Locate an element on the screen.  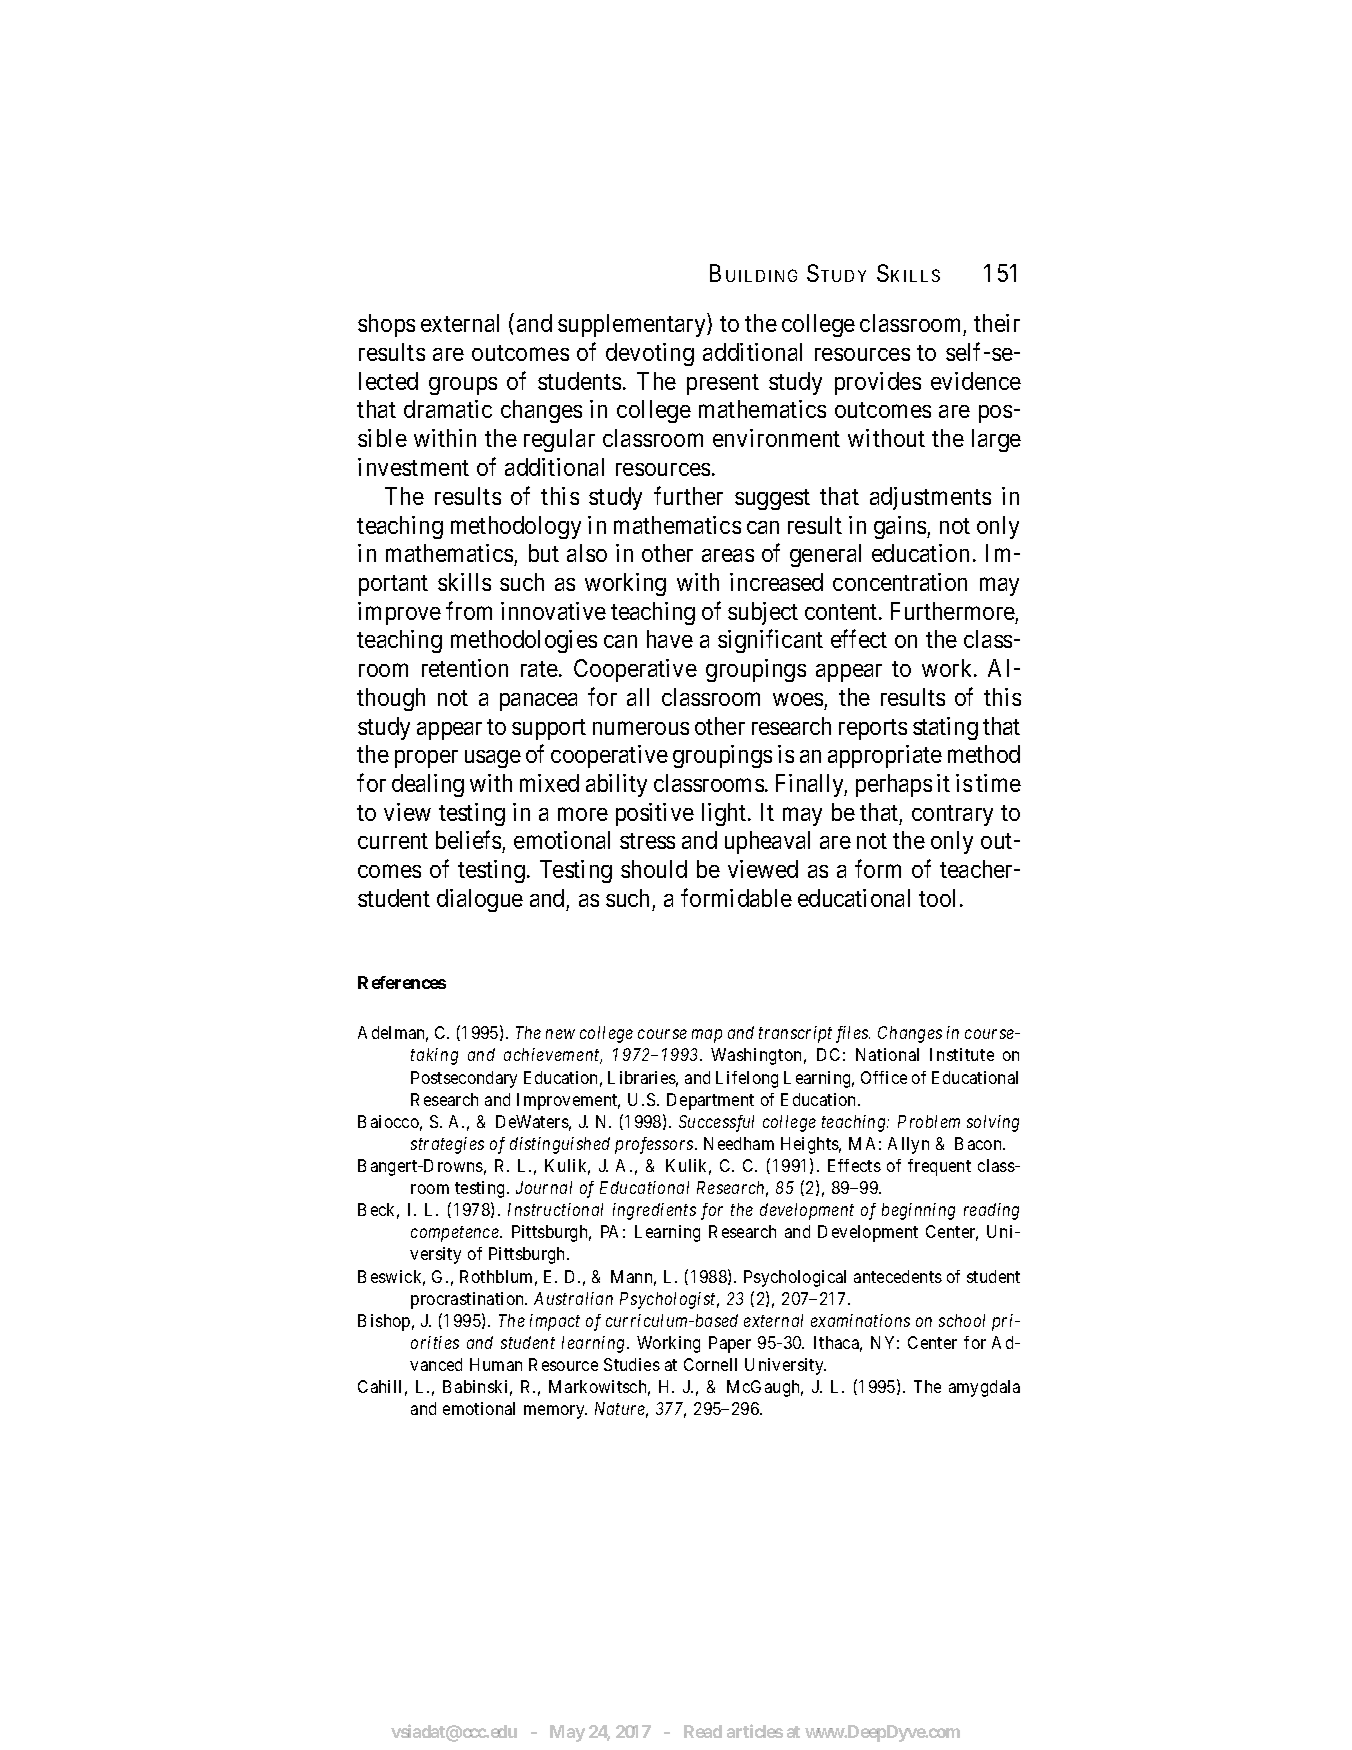
present is located at coordinates (723, 384).
